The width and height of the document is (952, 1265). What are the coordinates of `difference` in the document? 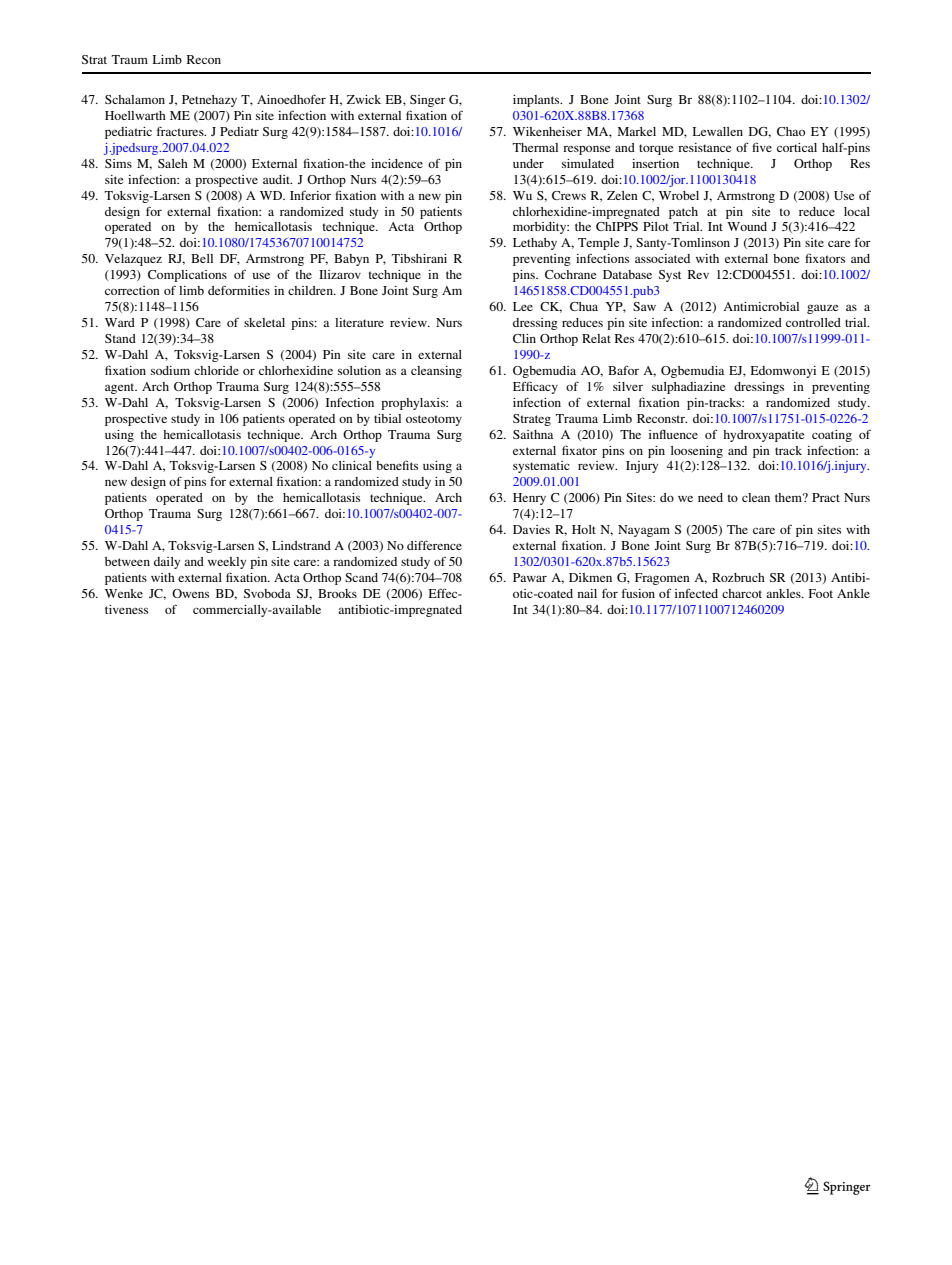 It's located at (434, 545).
